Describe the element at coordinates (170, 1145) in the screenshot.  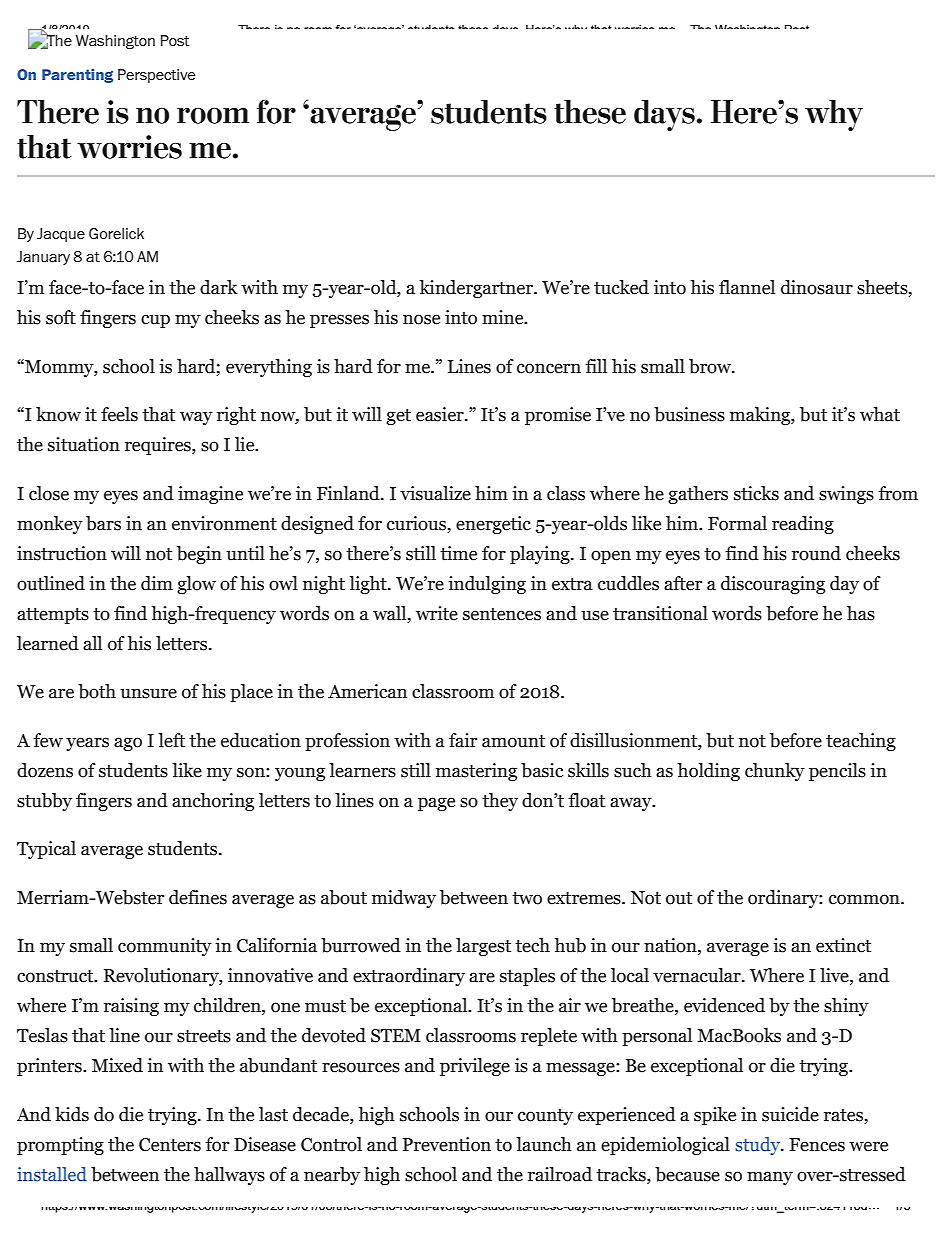
I see `Centers` at that location.
